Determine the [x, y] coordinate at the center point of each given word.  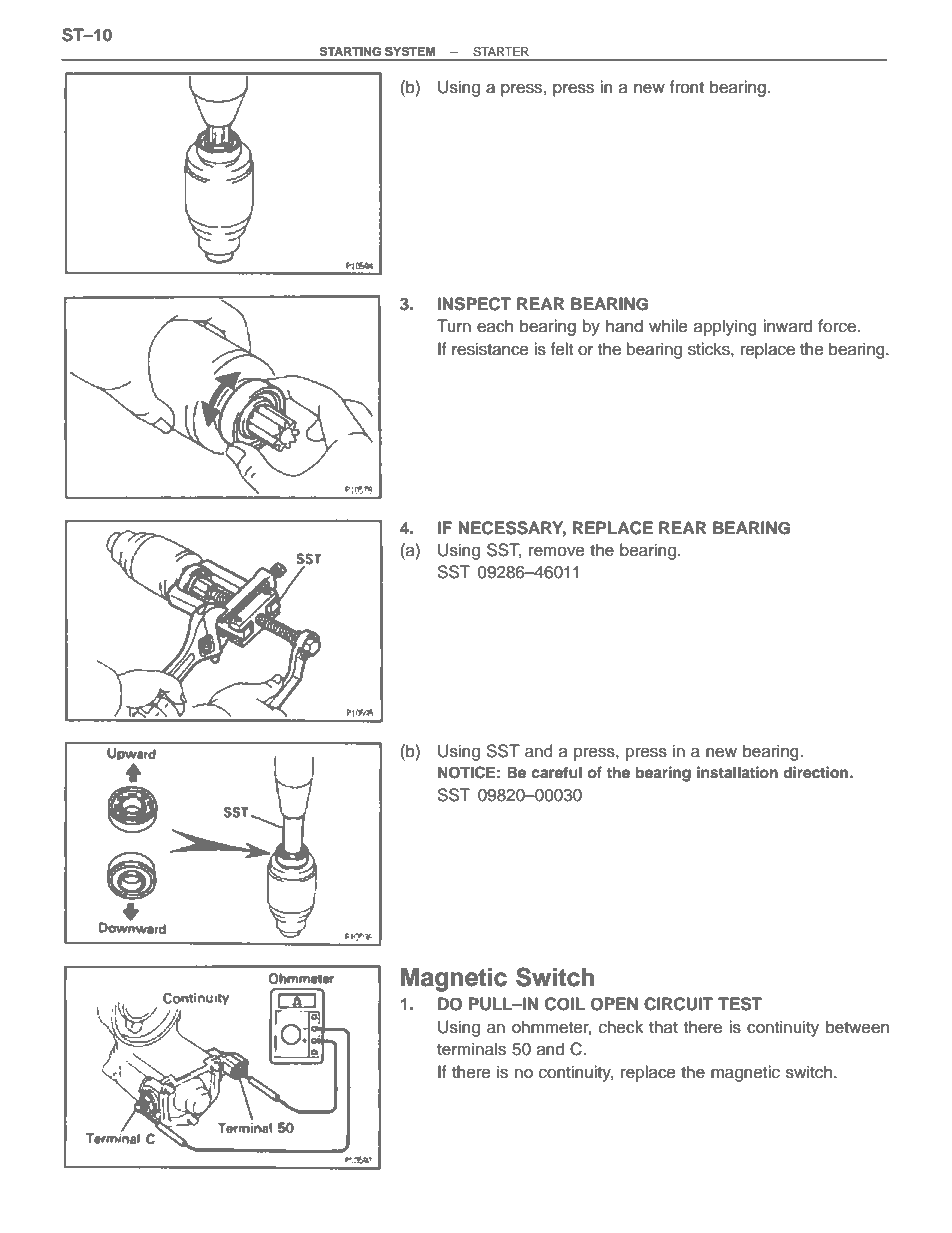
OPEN [614, 1004]
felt [562, 349]
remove [557, 551]
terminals [471, 1049]
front [687, 87]
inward [787, 326]
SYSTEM [410, 52]
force [838, 326]
